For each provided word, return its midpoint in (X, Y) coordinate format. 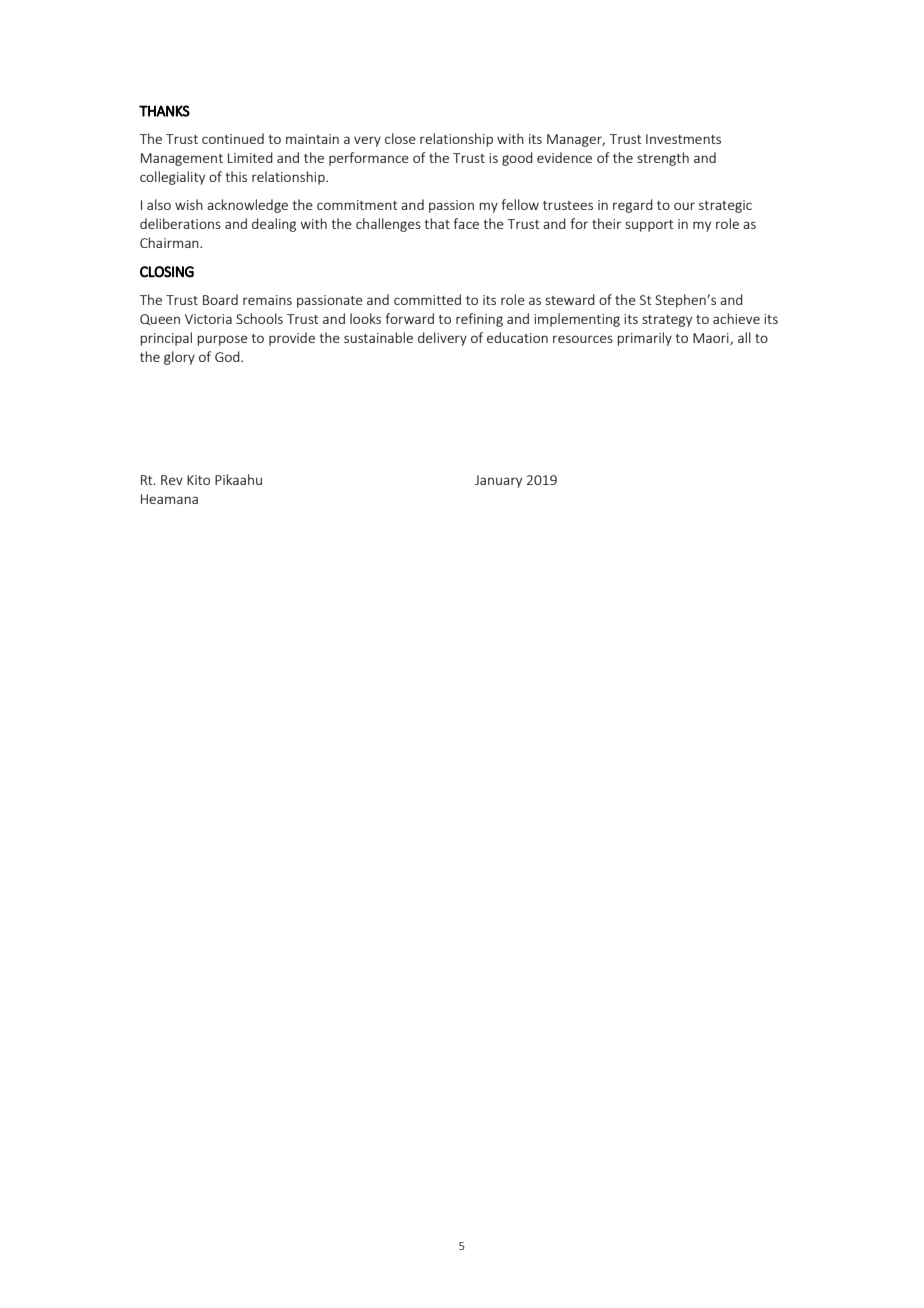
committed (427, 299)
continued (233, 138)
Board (220, 299)
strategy (667, 321)
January (498, 481)
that (437, 223)
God (228, 356)
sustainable (378, 337)
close (400, 138)
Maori (712, 339)
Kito (198, 480)
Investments (683, 139)
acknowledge (247, 206)
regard (633, 206)
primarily (644, 339)
